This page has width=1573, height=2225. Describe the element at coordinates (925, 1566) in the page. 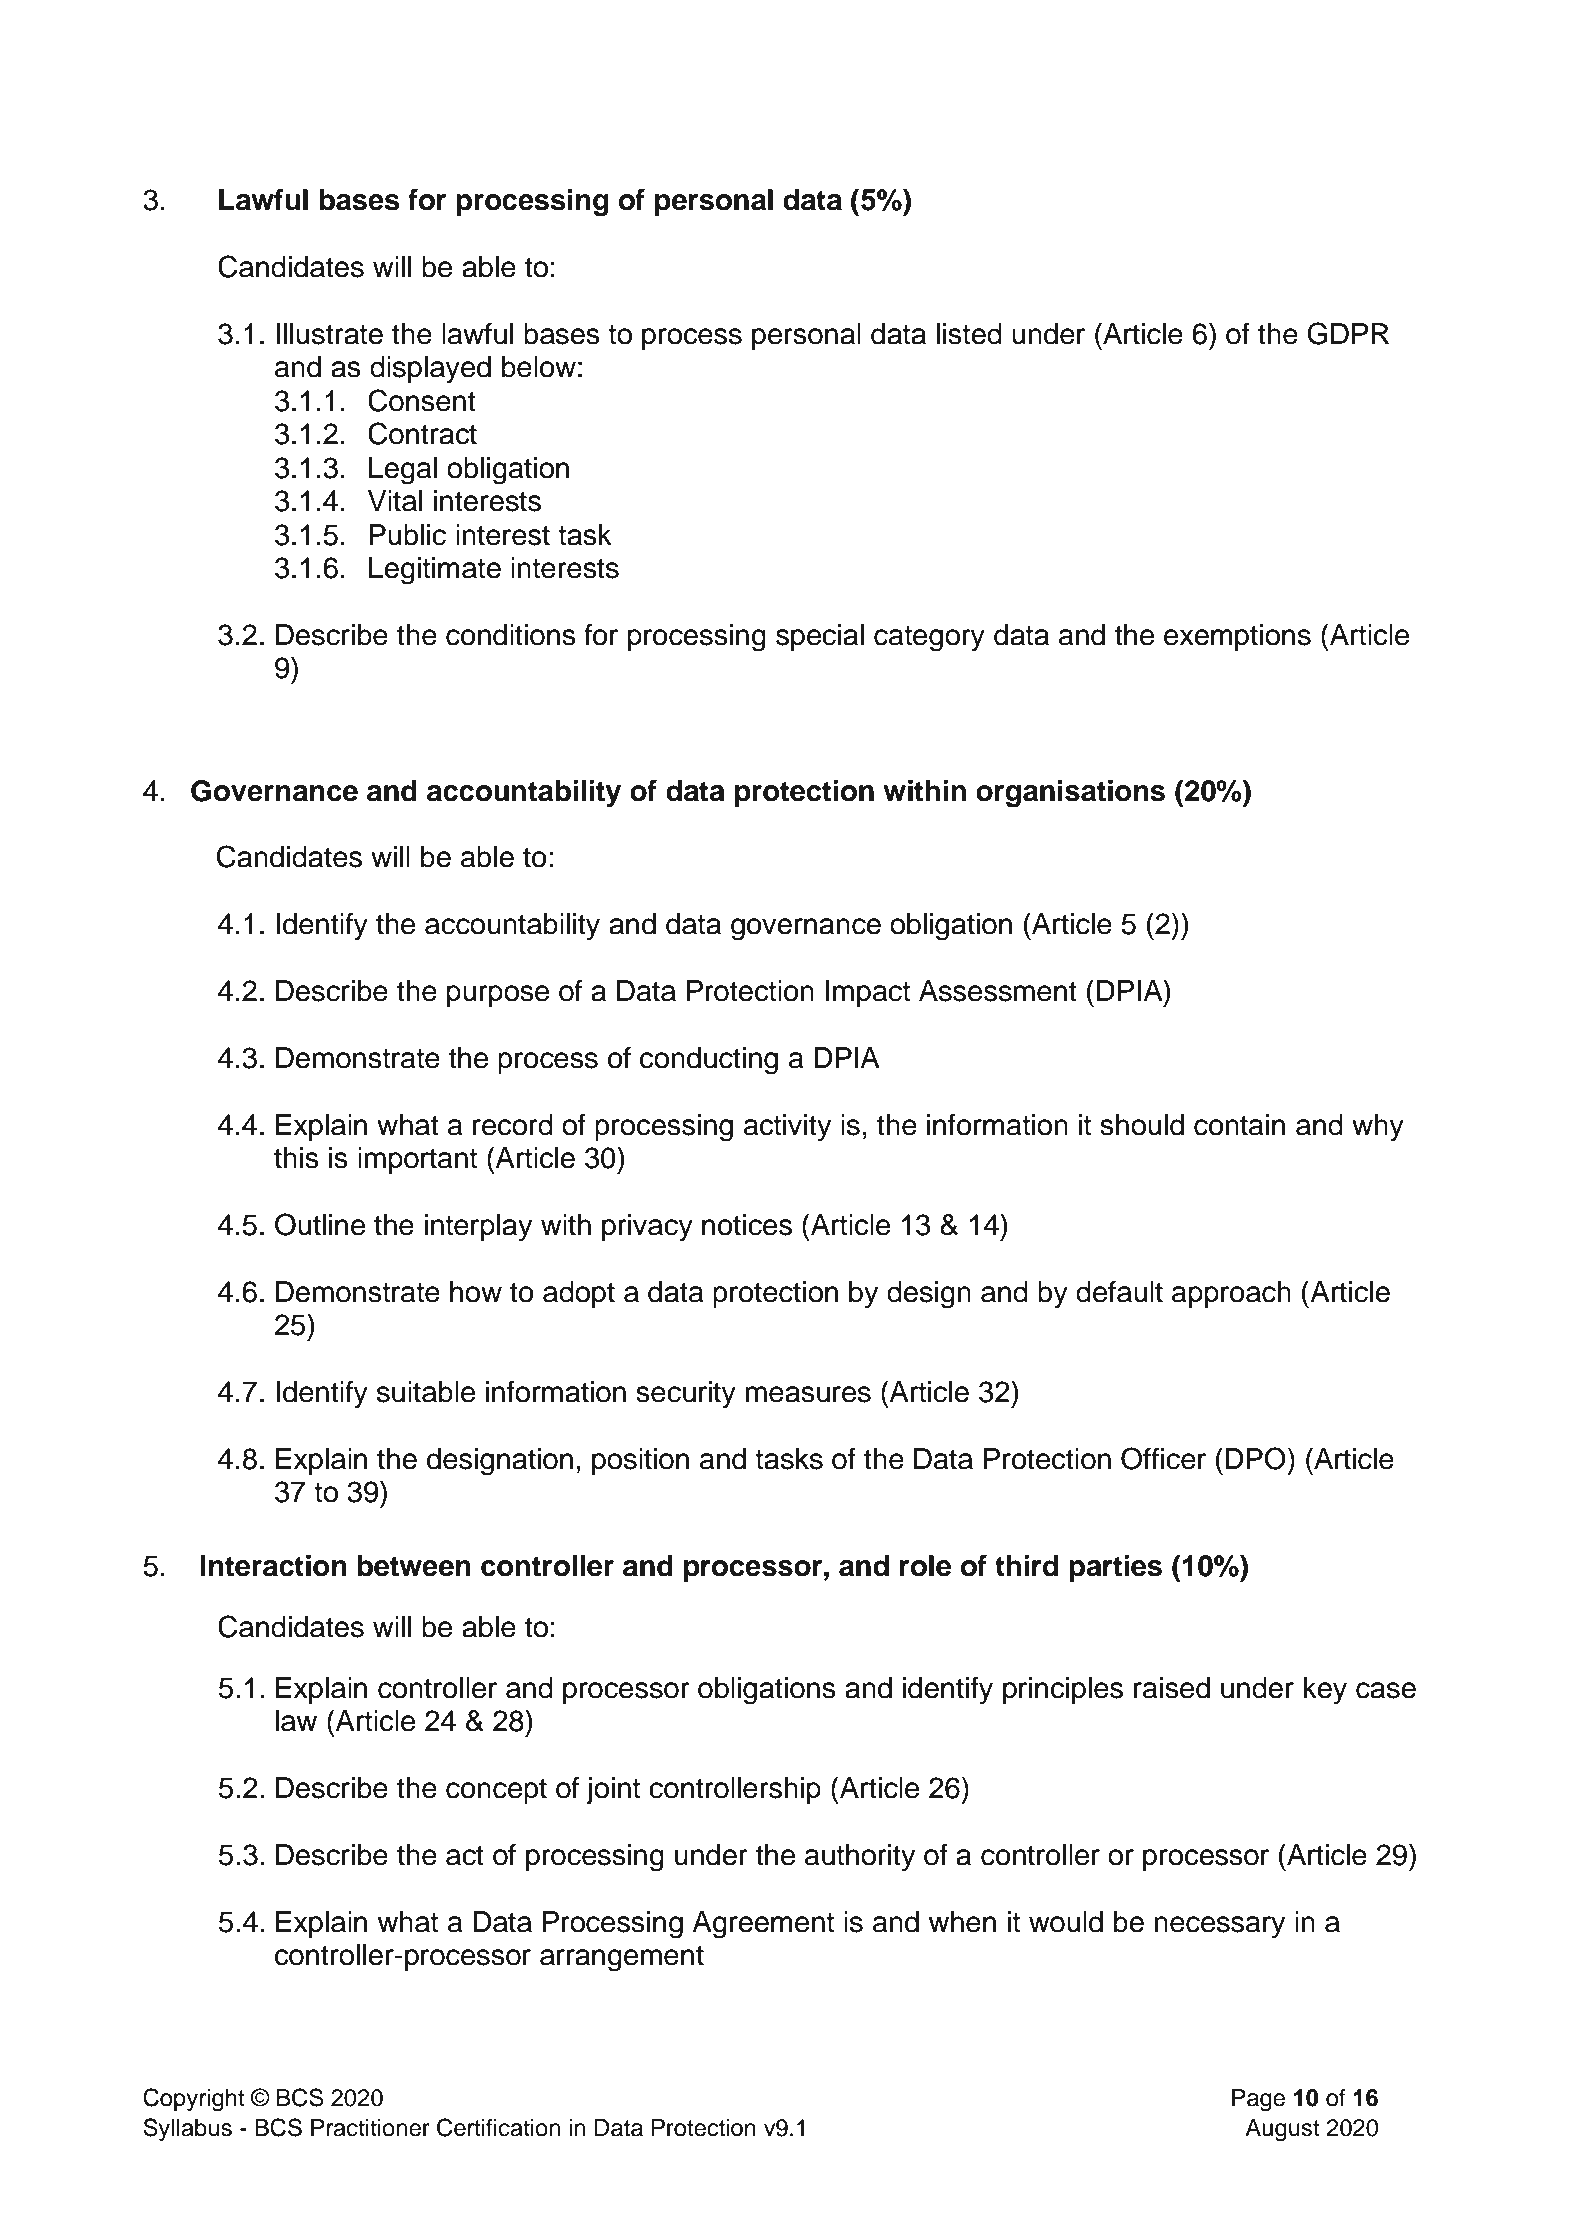

I see `role` at that location.
